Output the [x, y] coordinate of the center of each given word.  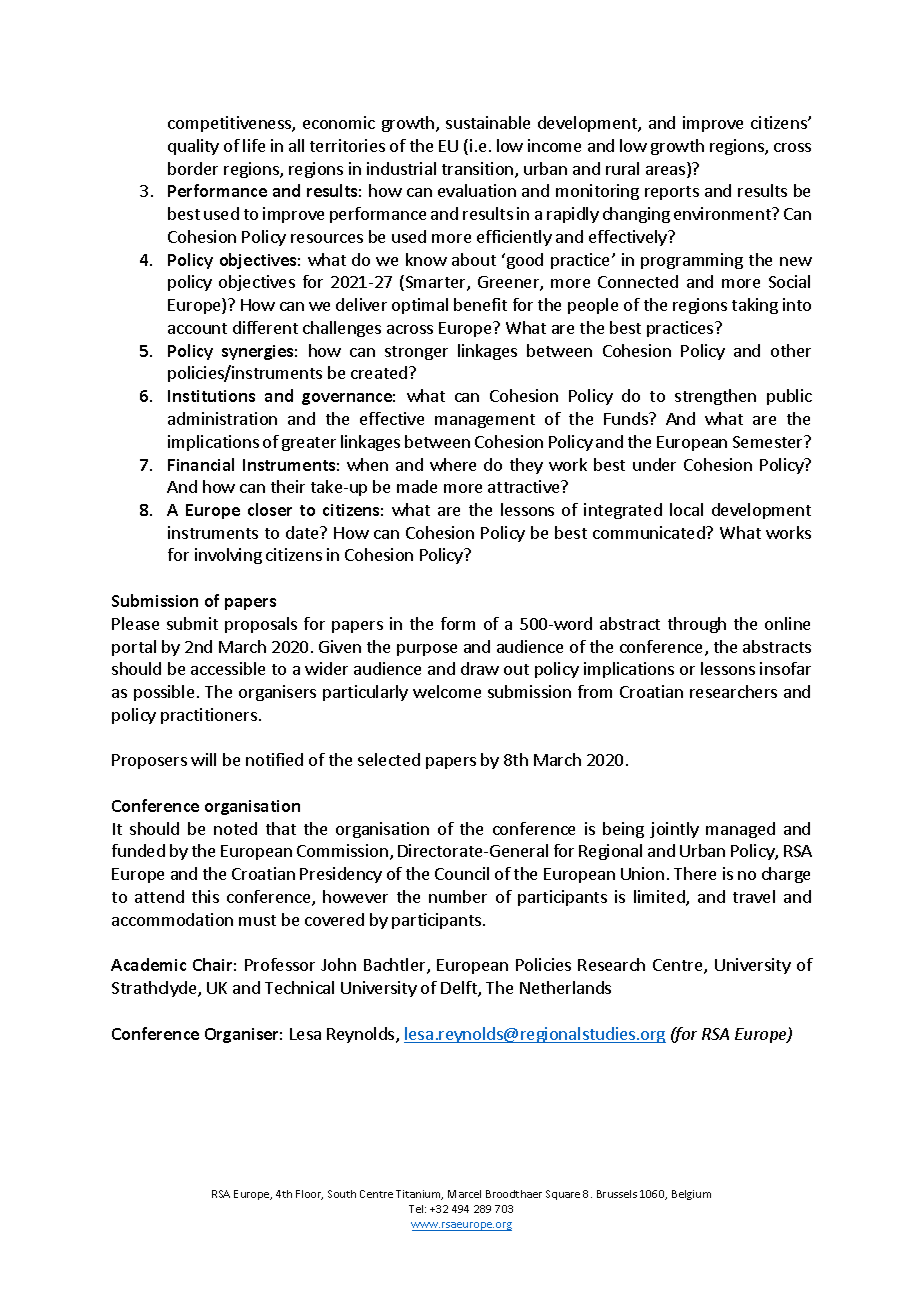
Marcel [464, 1194]
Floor [309, 1195]
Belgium [691, 1195]
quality [193, 147]
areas [667, 172]
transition [479, 170]
